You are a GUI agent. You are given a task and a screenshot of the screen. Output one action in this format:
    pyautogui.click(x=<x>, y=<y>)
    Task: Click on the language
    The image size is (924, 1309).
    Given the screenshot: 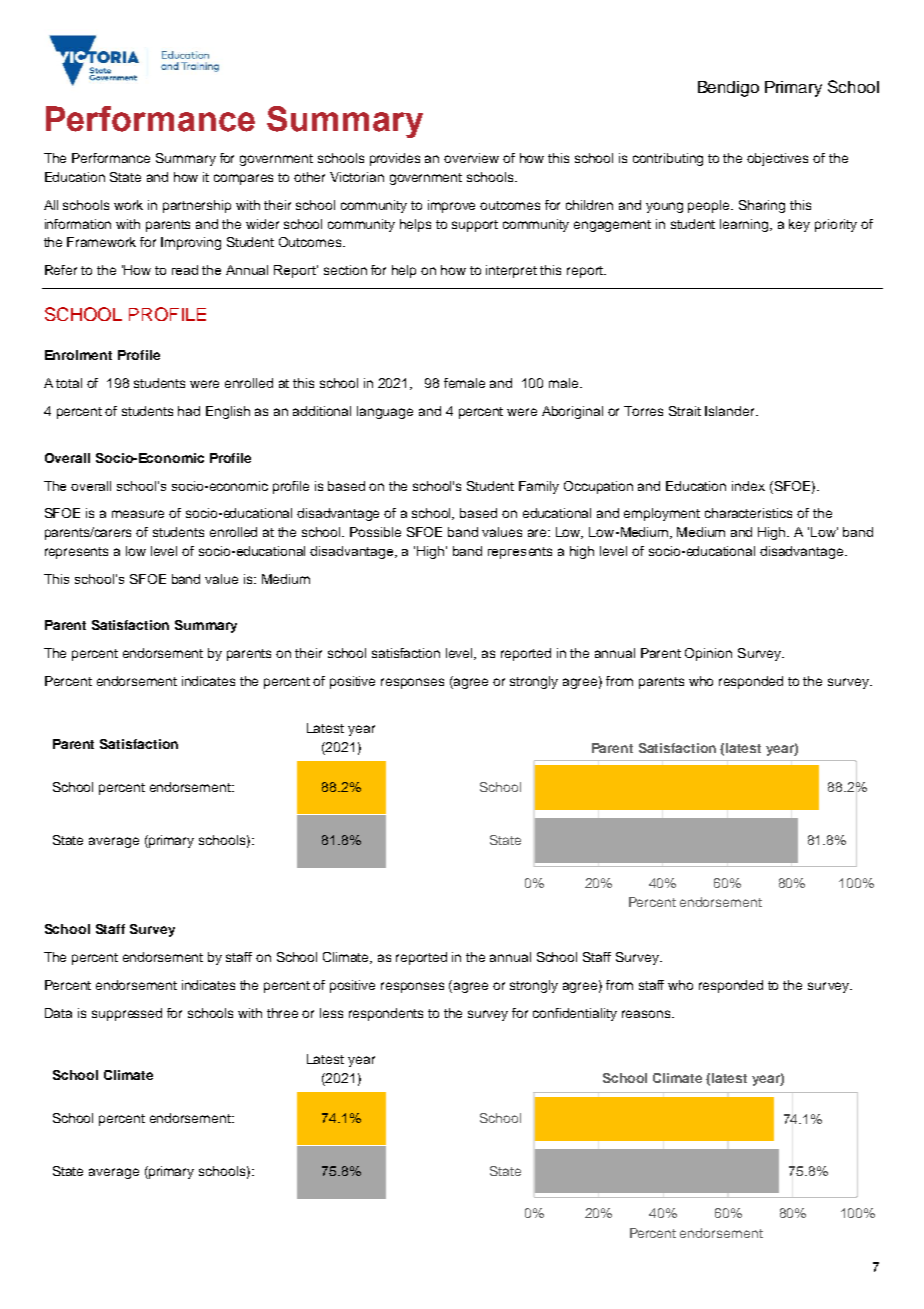 What is the action you would take?
    pyautogui.click(x=385, y=412)
